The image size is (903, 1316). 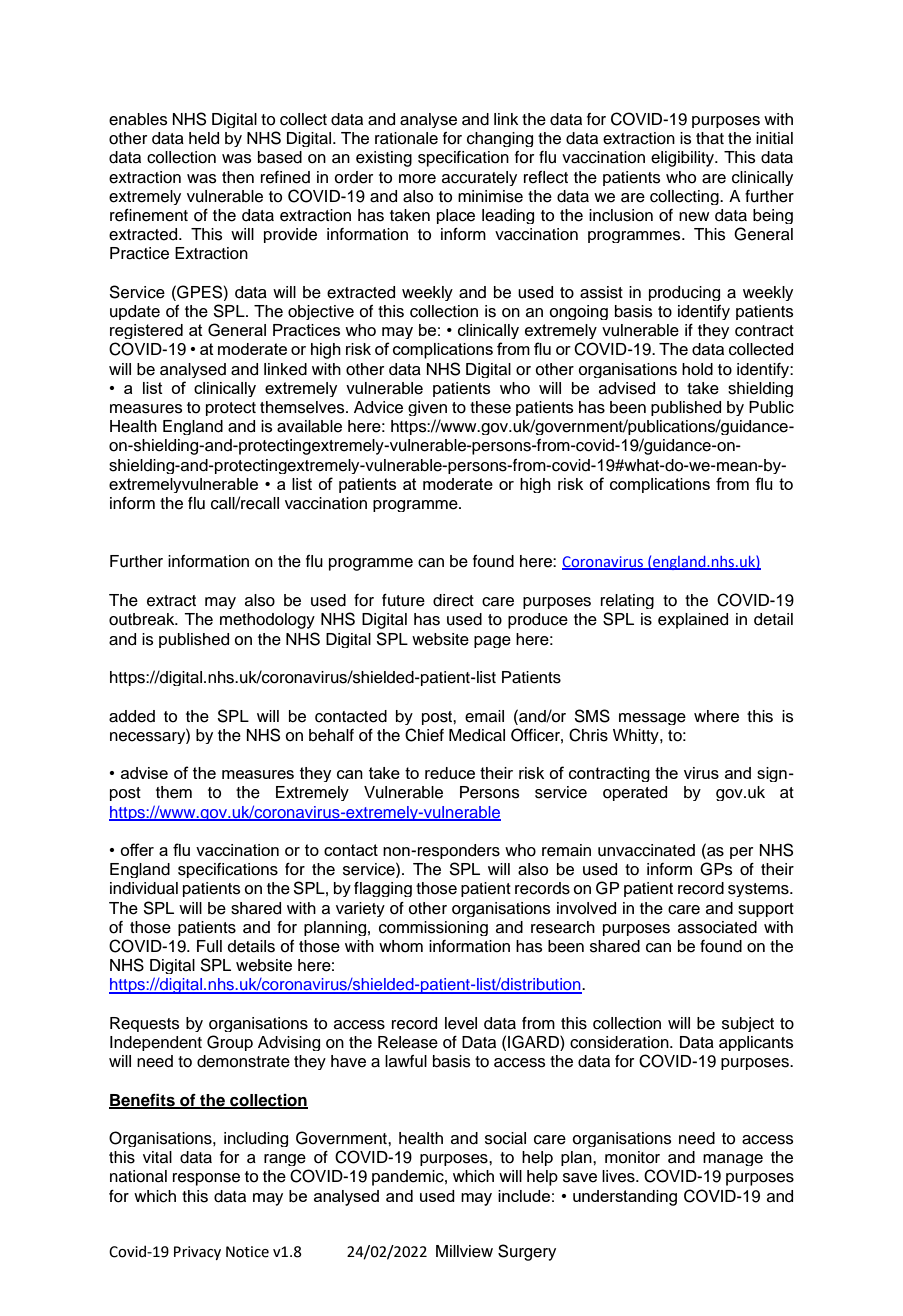 I want to click on available, so click(x=309, y=426).
